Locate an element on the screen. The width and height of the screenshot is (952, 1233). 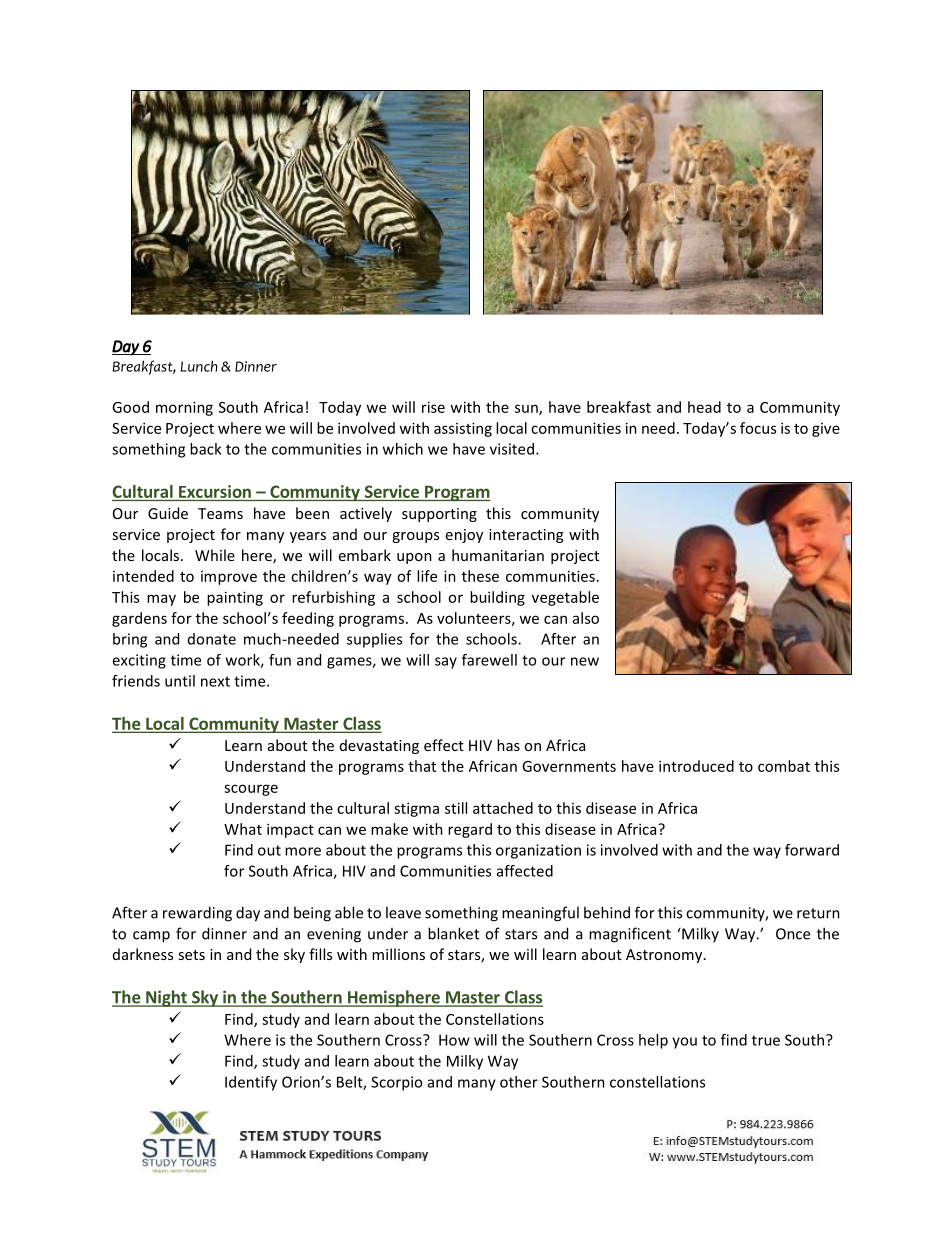
has is located at coordinates (508, 745).
